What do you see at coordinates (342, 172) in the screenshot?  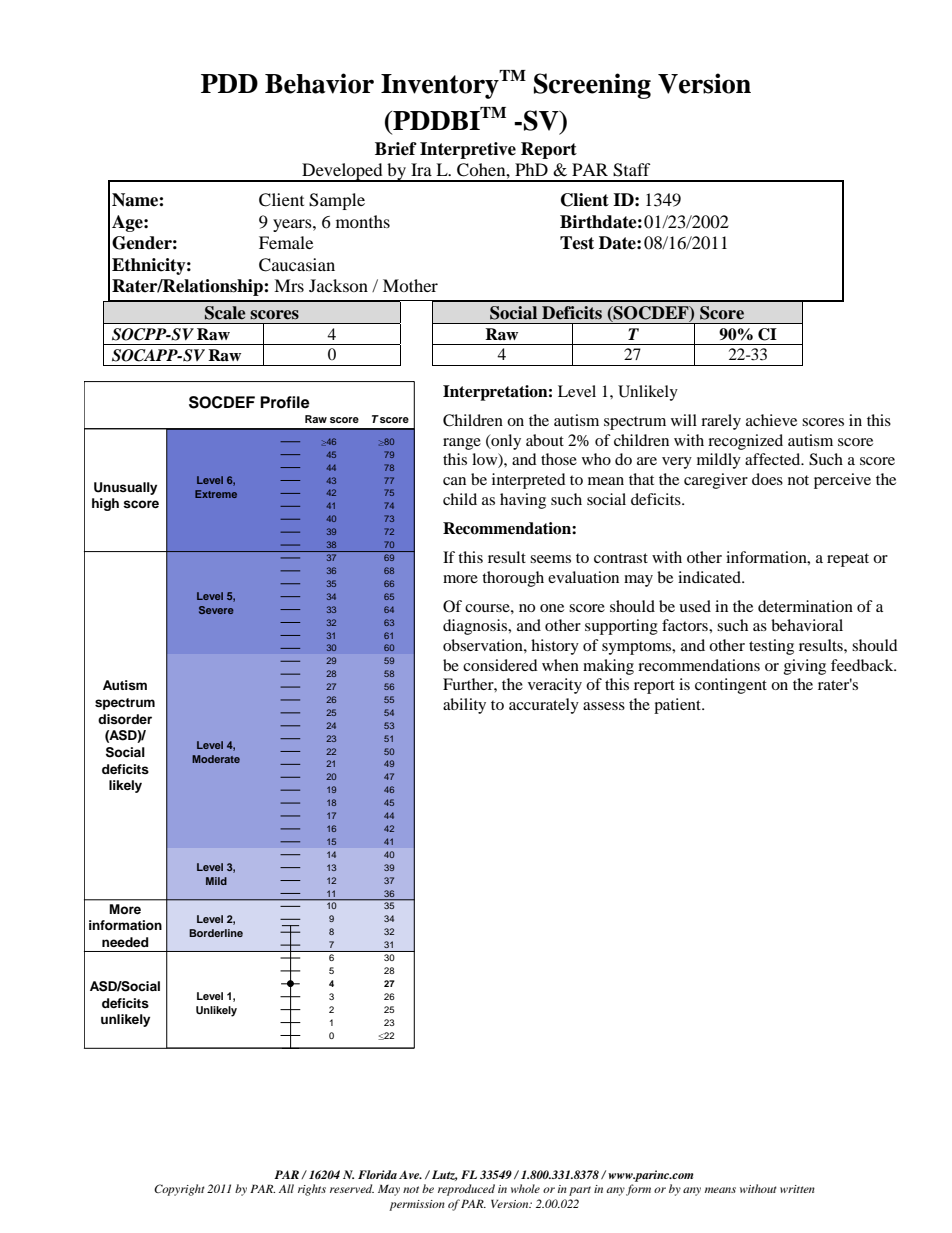 I see `Developed` at bounding box center [342, 172].
